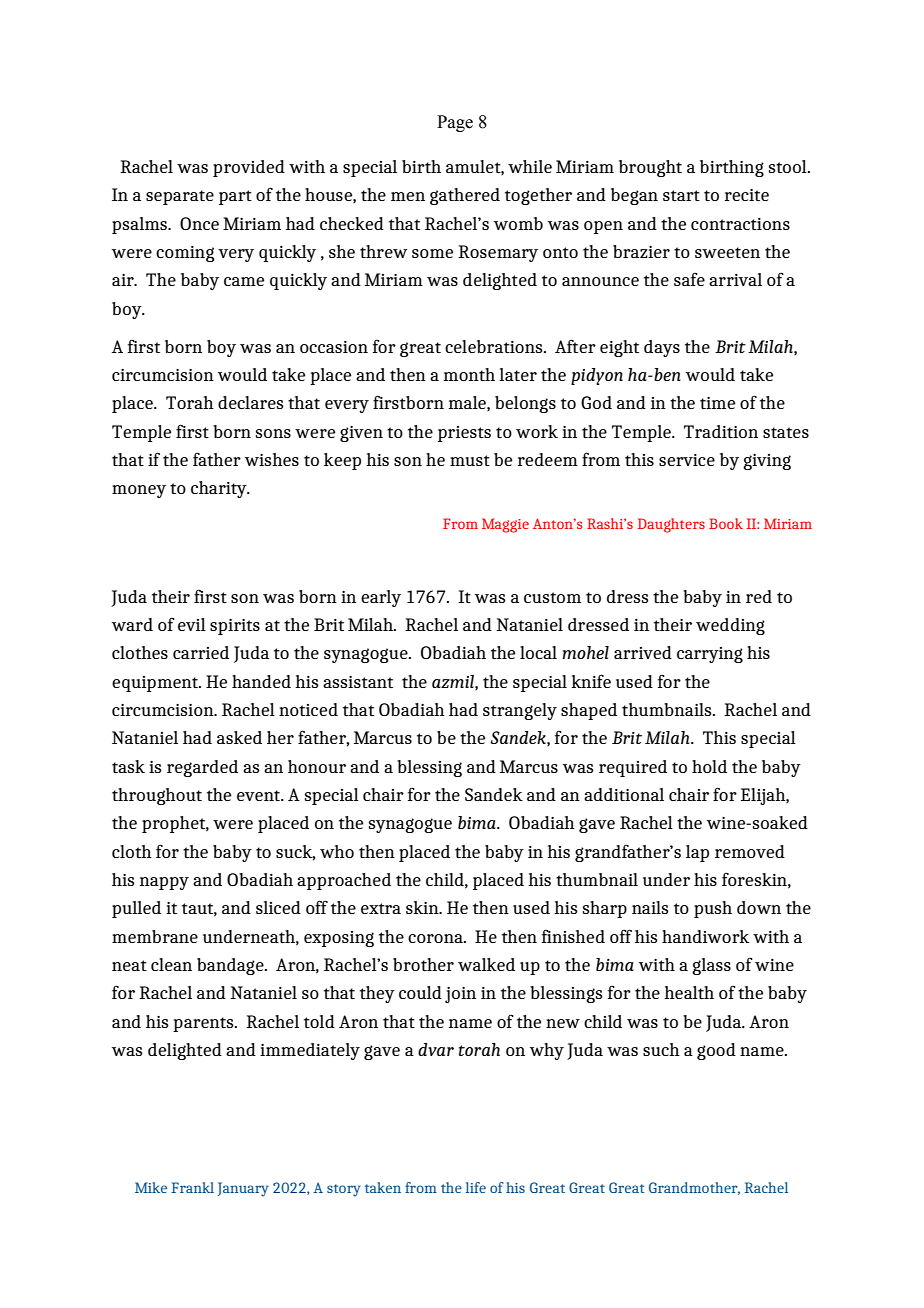  Describe the element at coordinates (192, 1187) in the document. I see `Frankl` at that location.
